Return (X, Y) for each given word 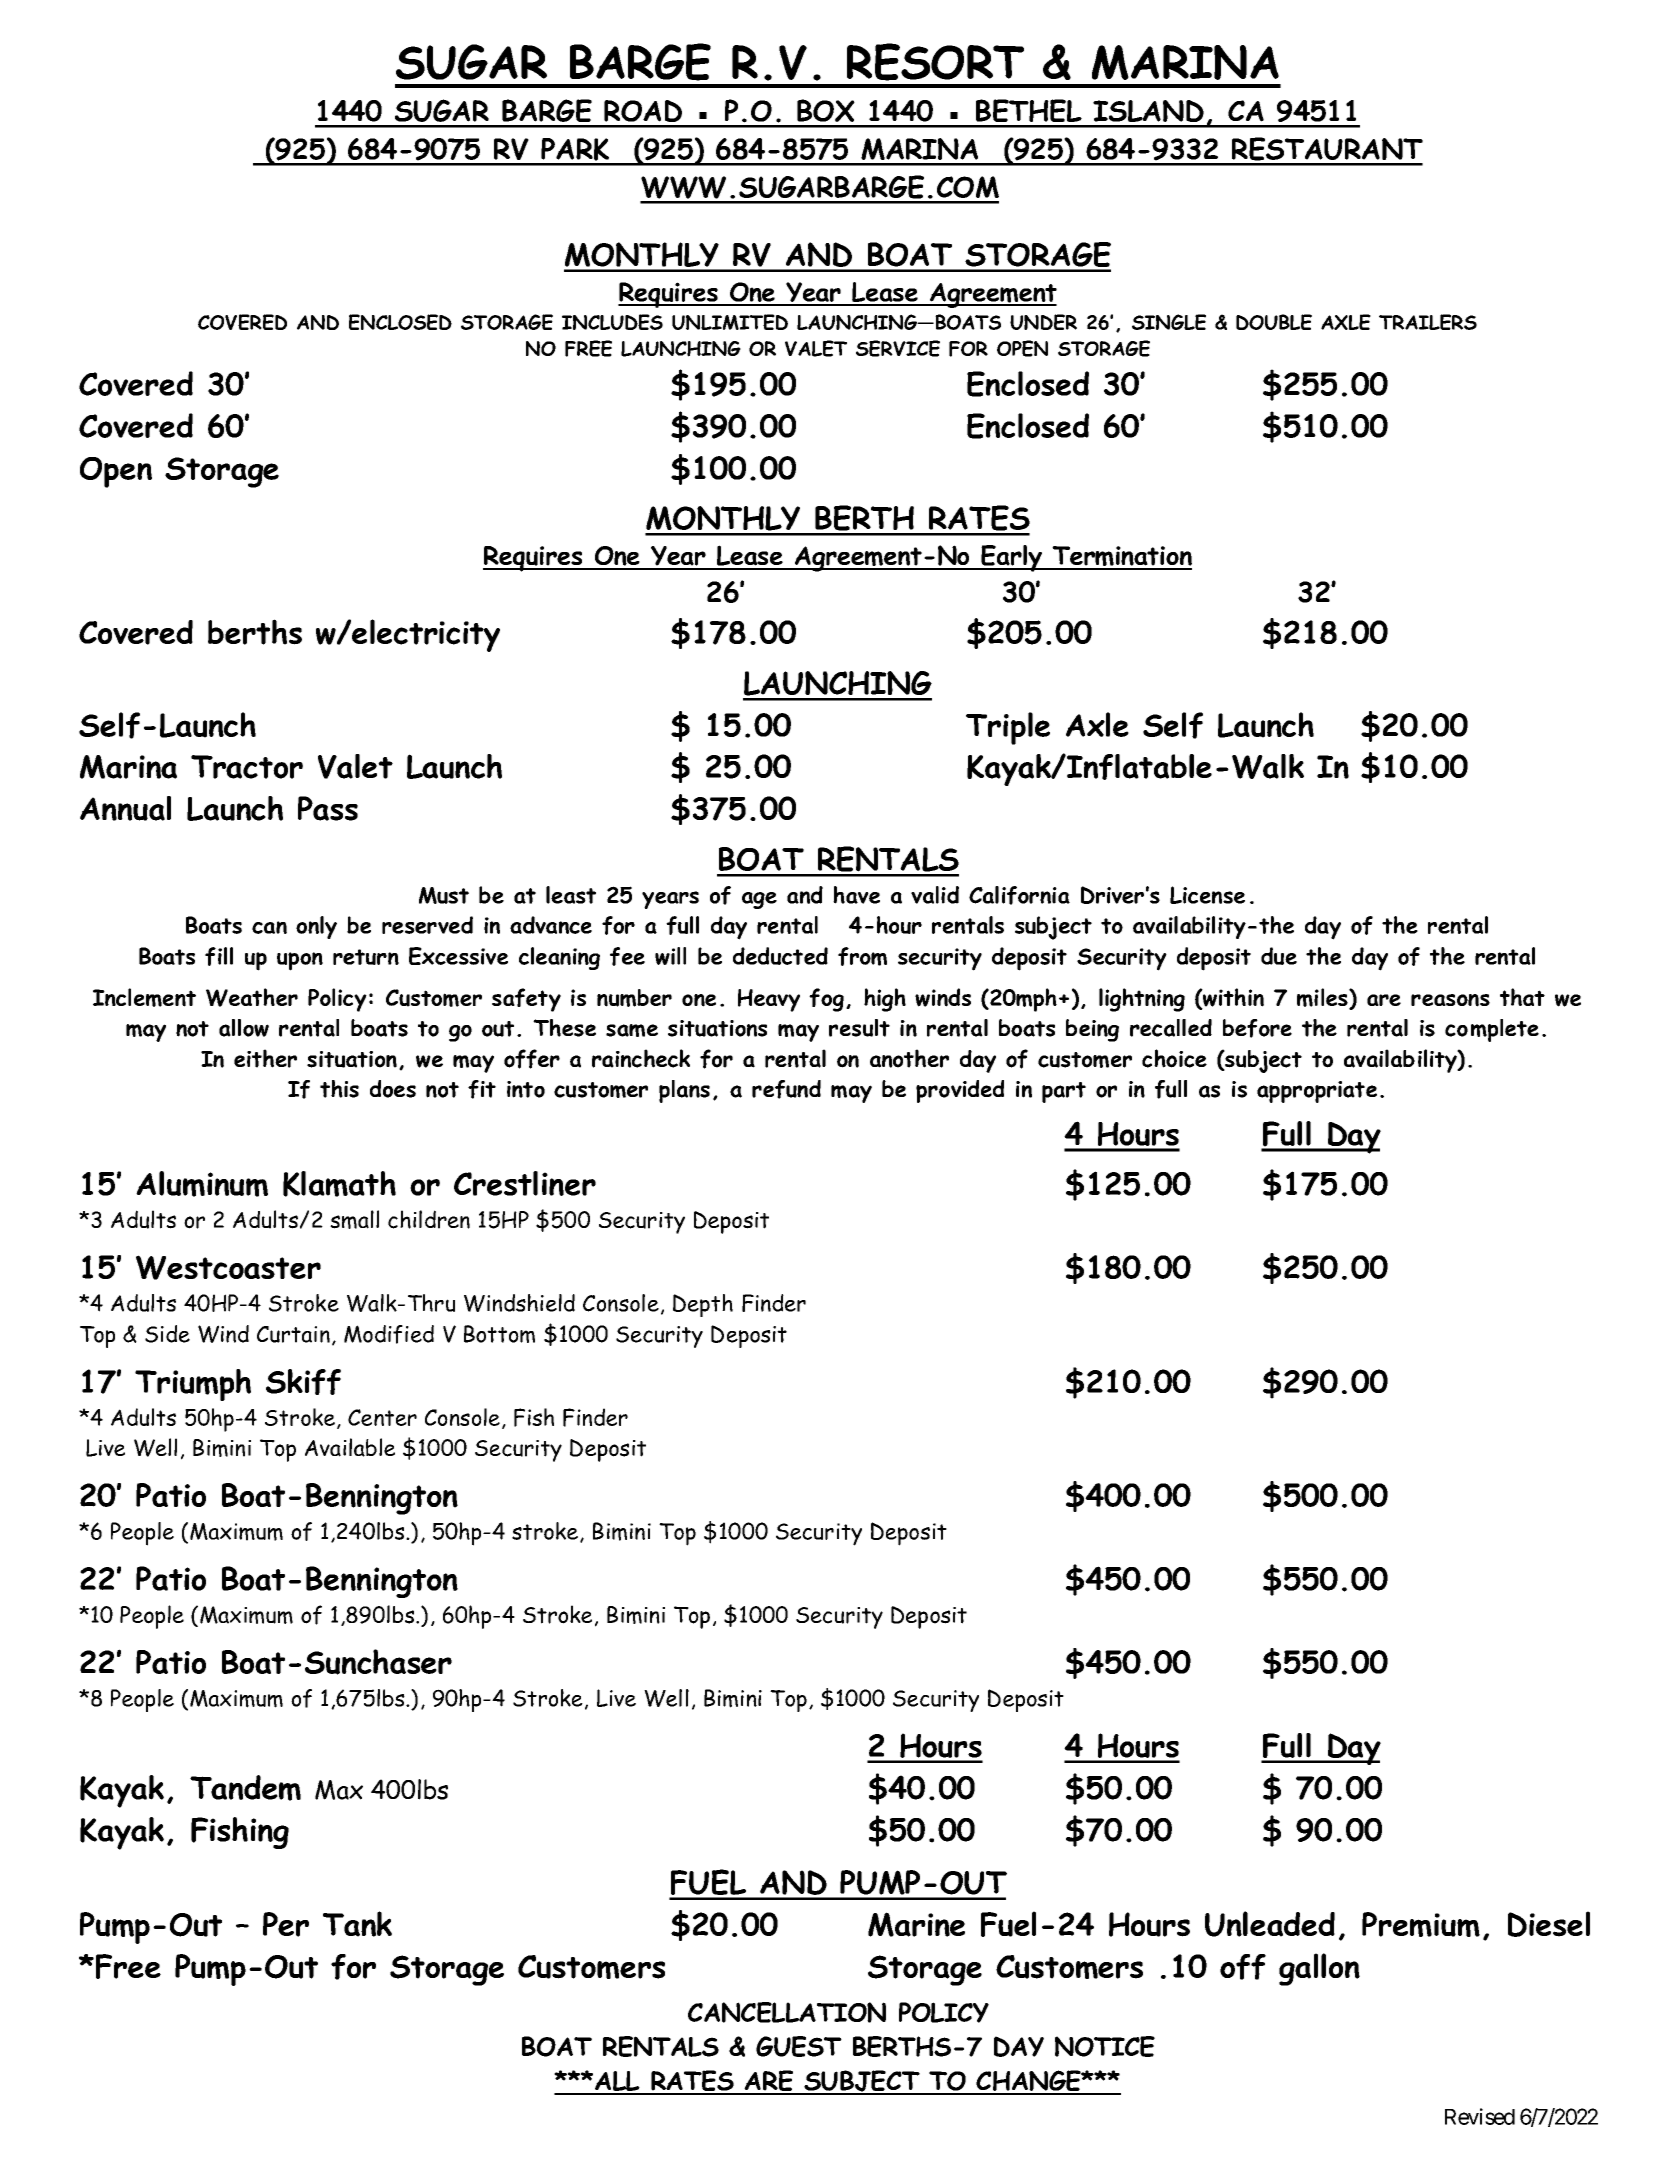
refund (786, 1089)
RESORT (935, 62)
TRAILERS (1428, 322)
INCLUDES (612, 322)
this (339, 1089)
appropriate (1317, 1092)
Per (286, 1924)
